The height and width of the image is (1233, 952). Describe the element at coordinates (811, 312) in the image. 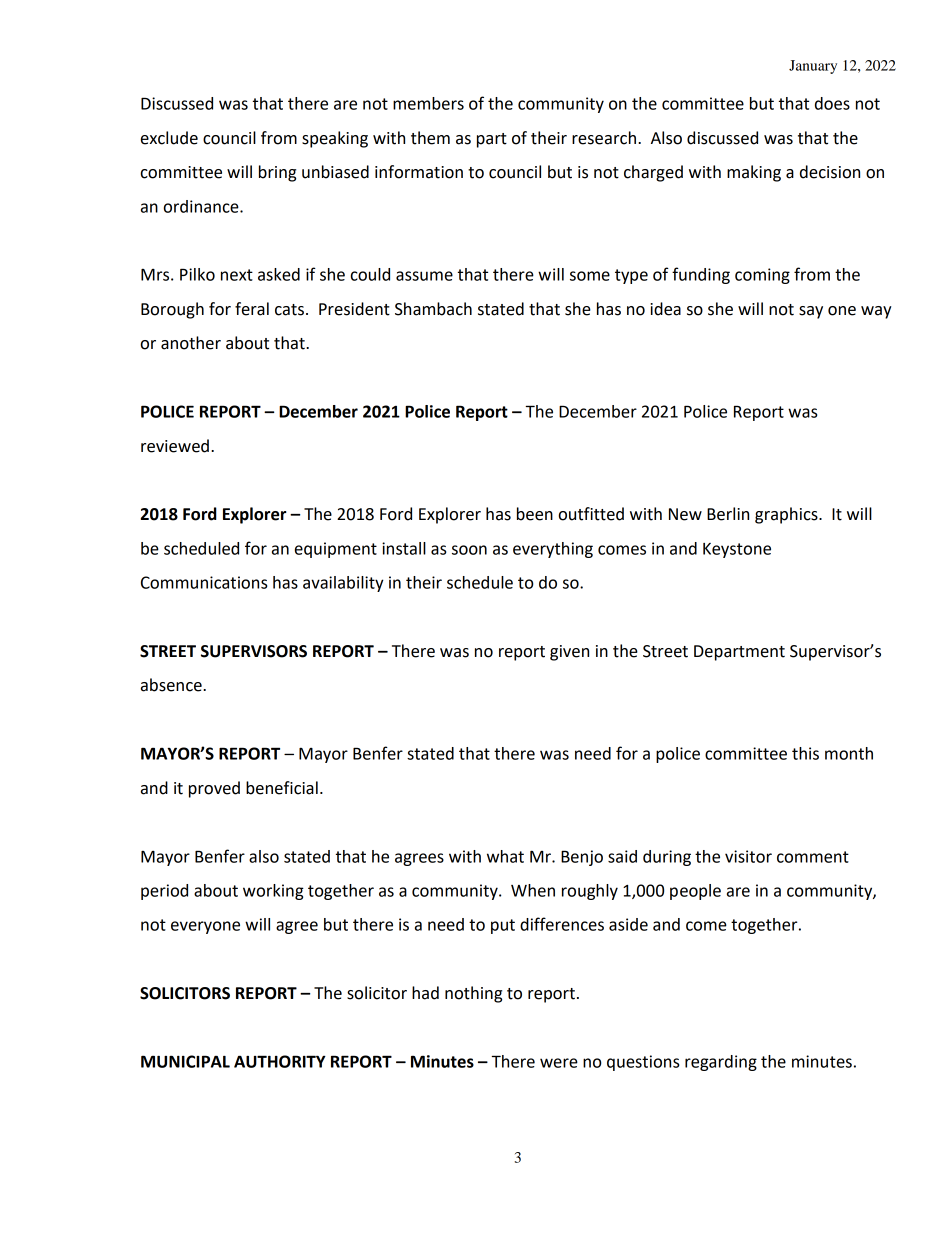

I see `say` at that location.
